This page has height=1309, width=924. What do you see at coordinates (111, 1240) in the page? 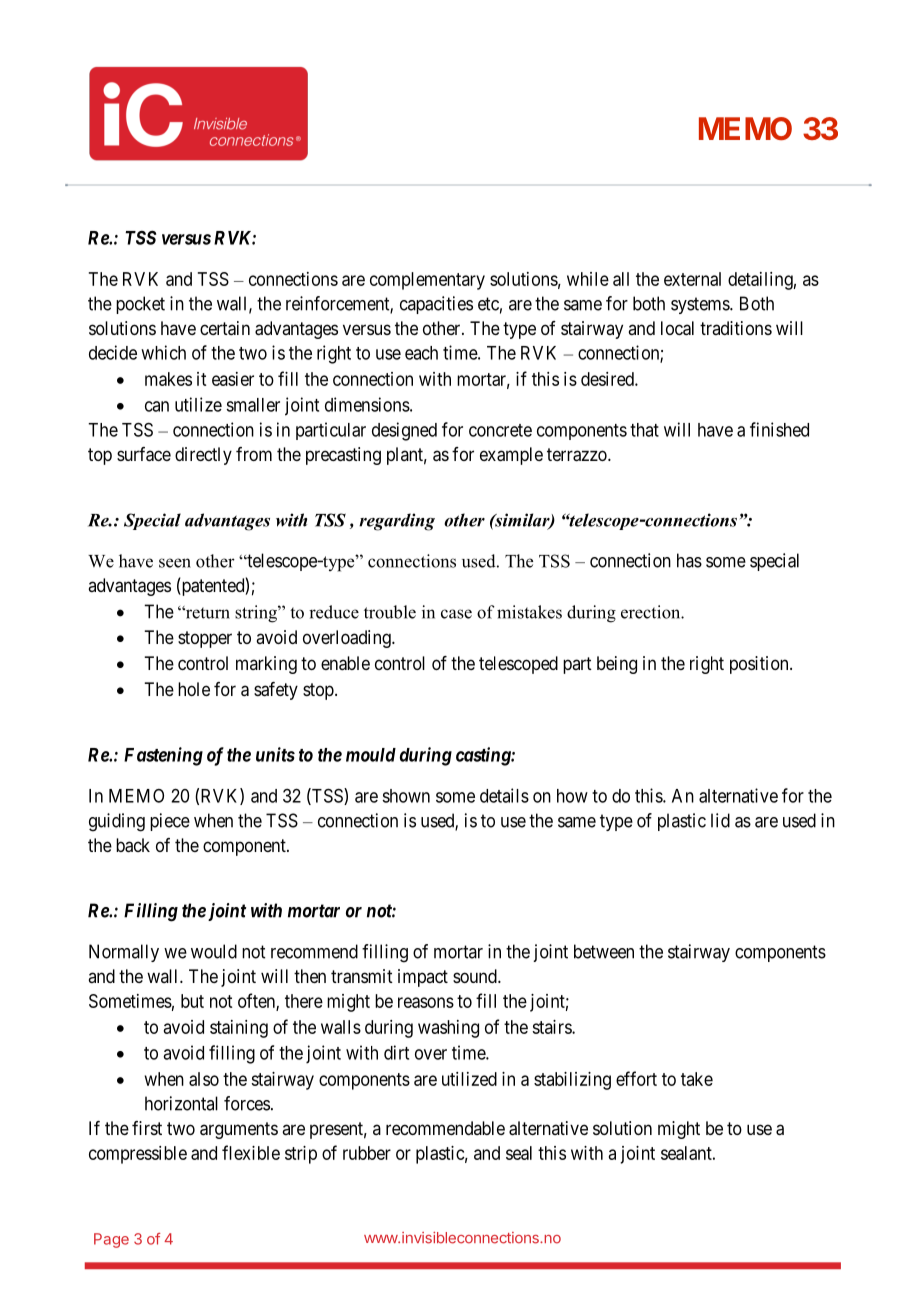
I see `Page` at bounding box center [111, 1240].
